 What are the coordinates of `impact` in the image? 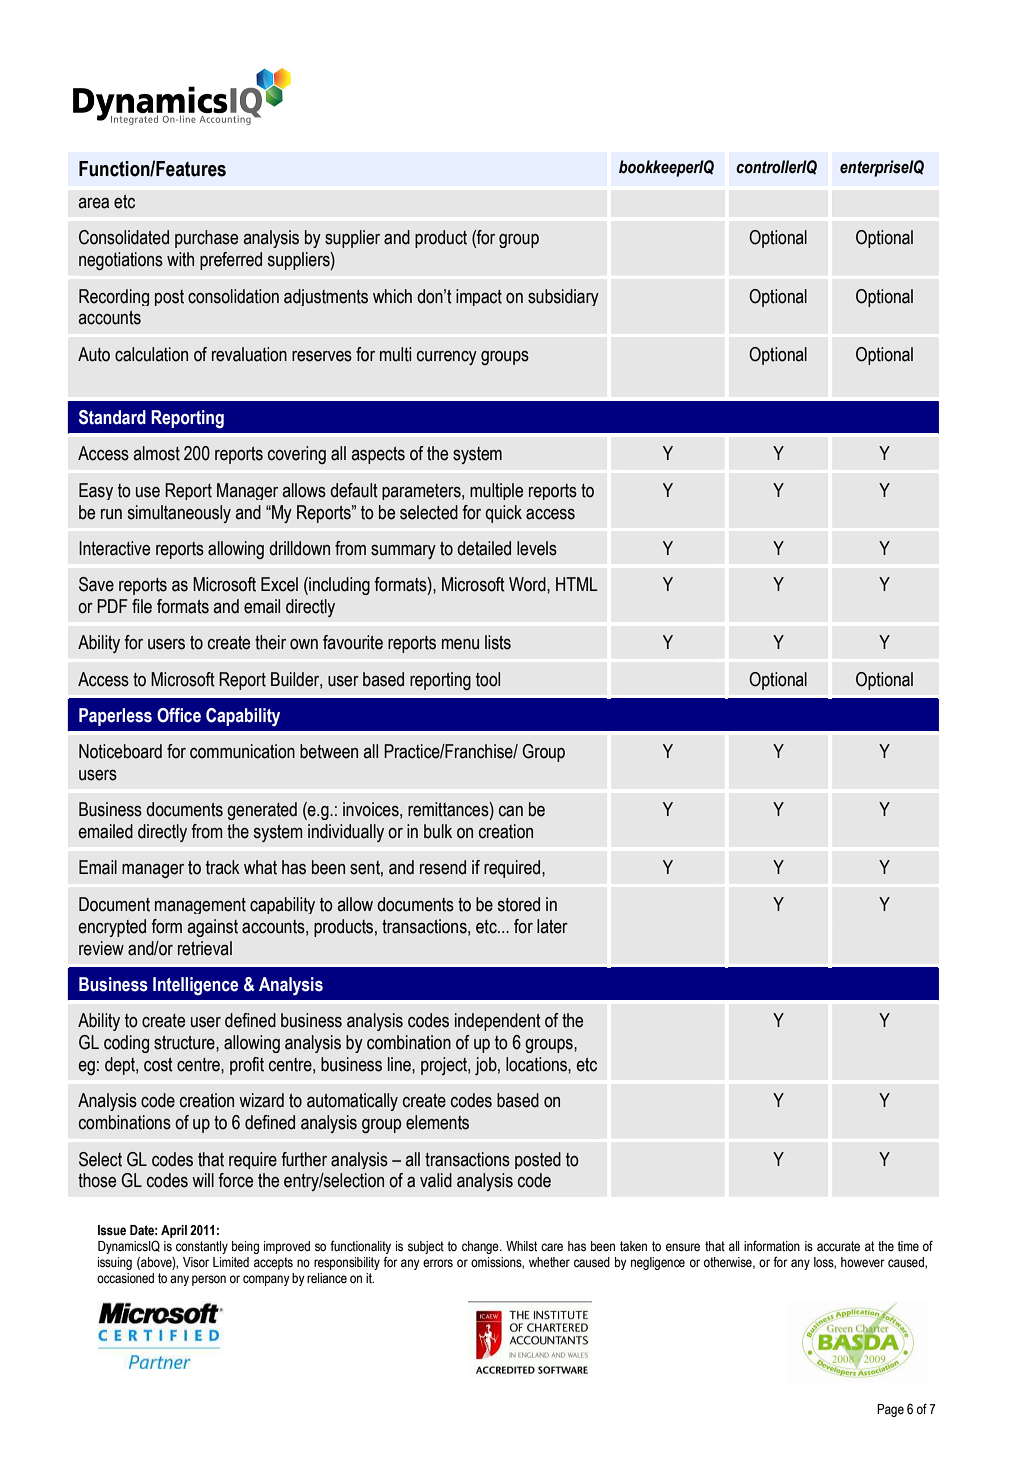 It's located at (479, 297).
